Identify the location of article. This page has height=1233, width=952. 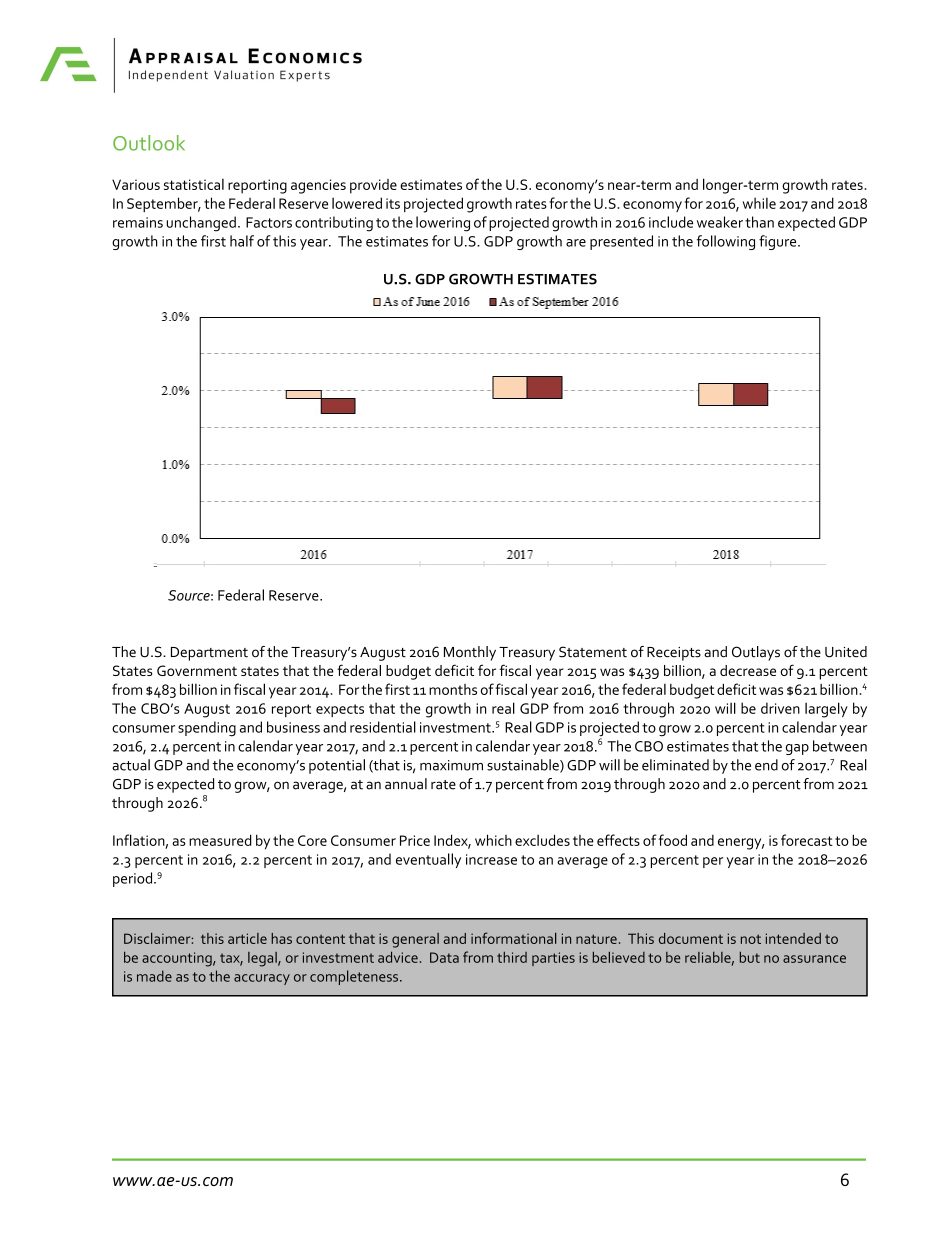
(247, 938).
